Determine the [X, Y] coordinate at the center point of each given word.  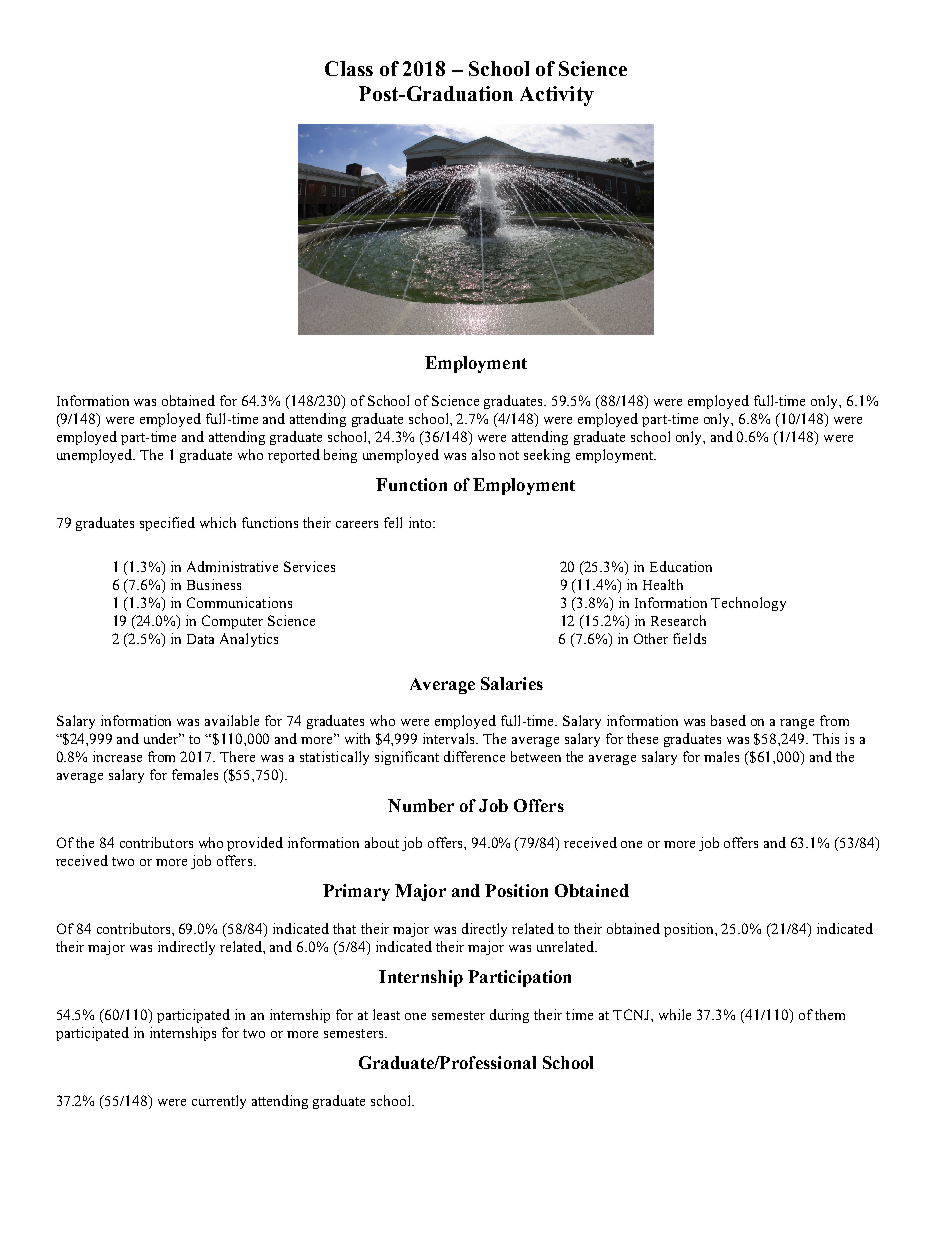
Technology [748, 604]
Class [349, 68]
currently [219, 1102]
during [509, 1016]
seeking [547, 456]
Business [214, 584]
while [675, 1014]
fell [393, 522]
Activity [557, 96]
